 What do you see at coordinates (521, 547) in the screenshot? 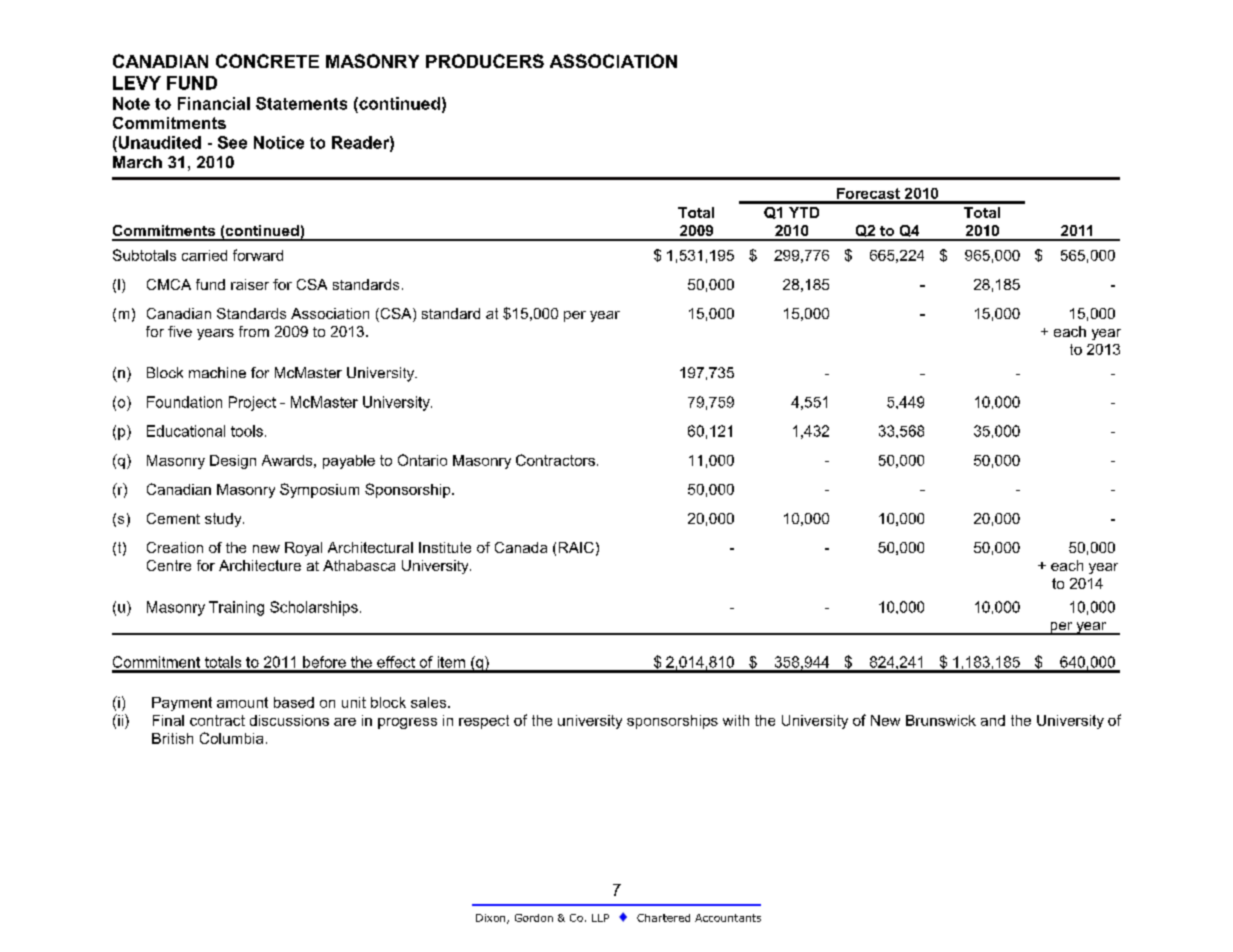
I see `Canada` at bounding box center [521, 547].
